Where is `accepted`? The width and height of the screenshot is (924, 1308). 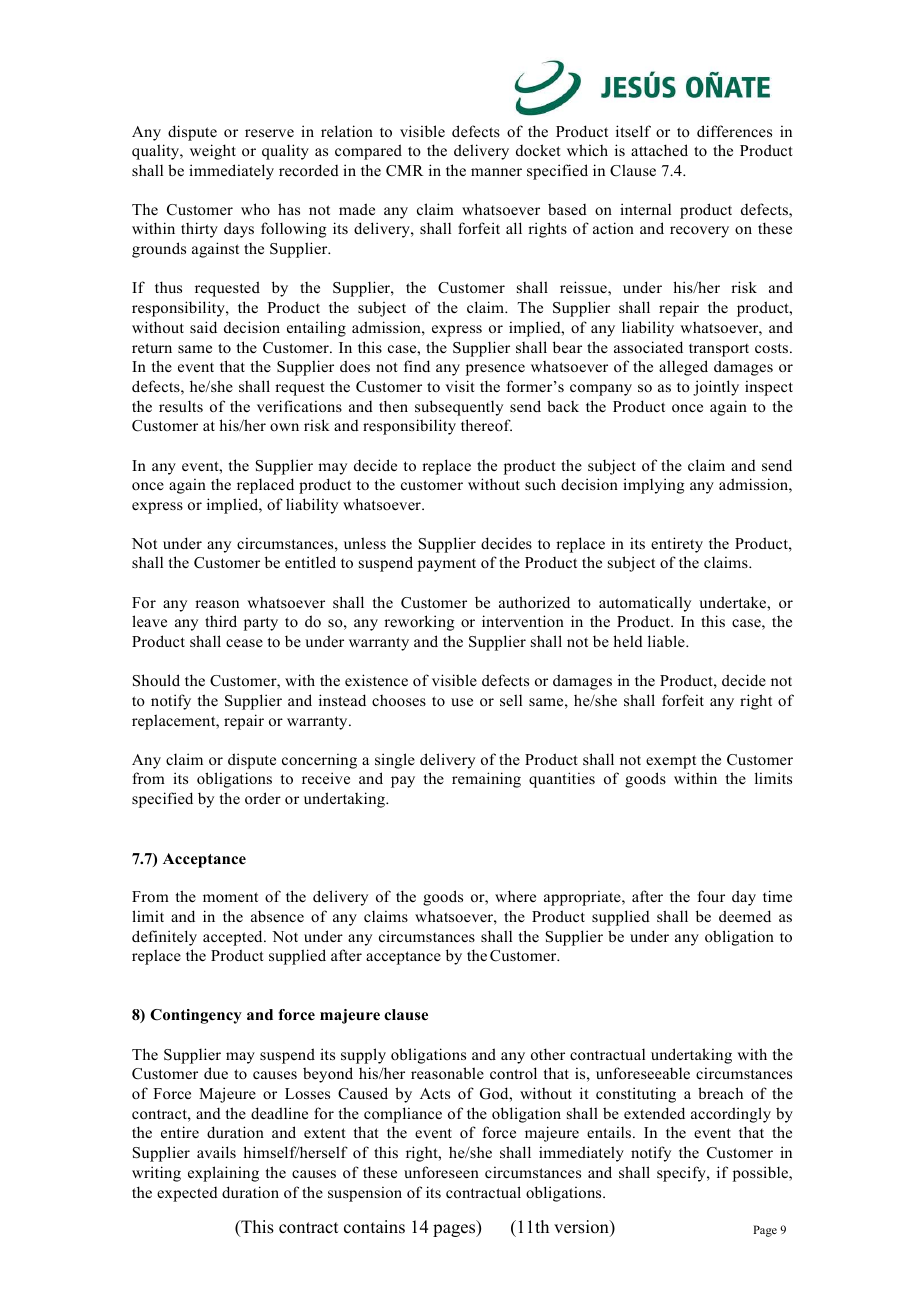 accepted is located at coordinates (234, 938).
